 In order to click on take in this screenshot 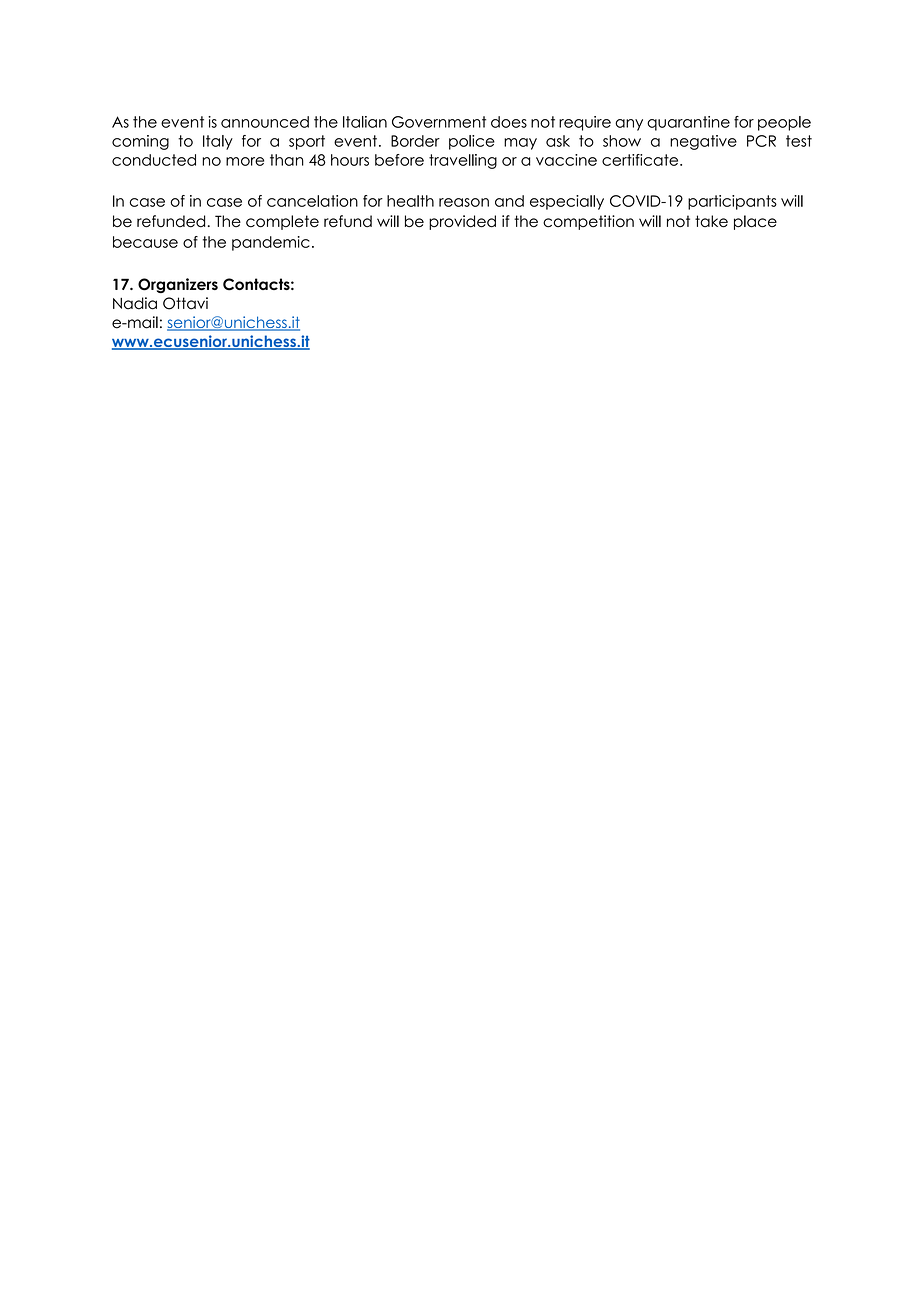, I will do `click(711, 221)`.
